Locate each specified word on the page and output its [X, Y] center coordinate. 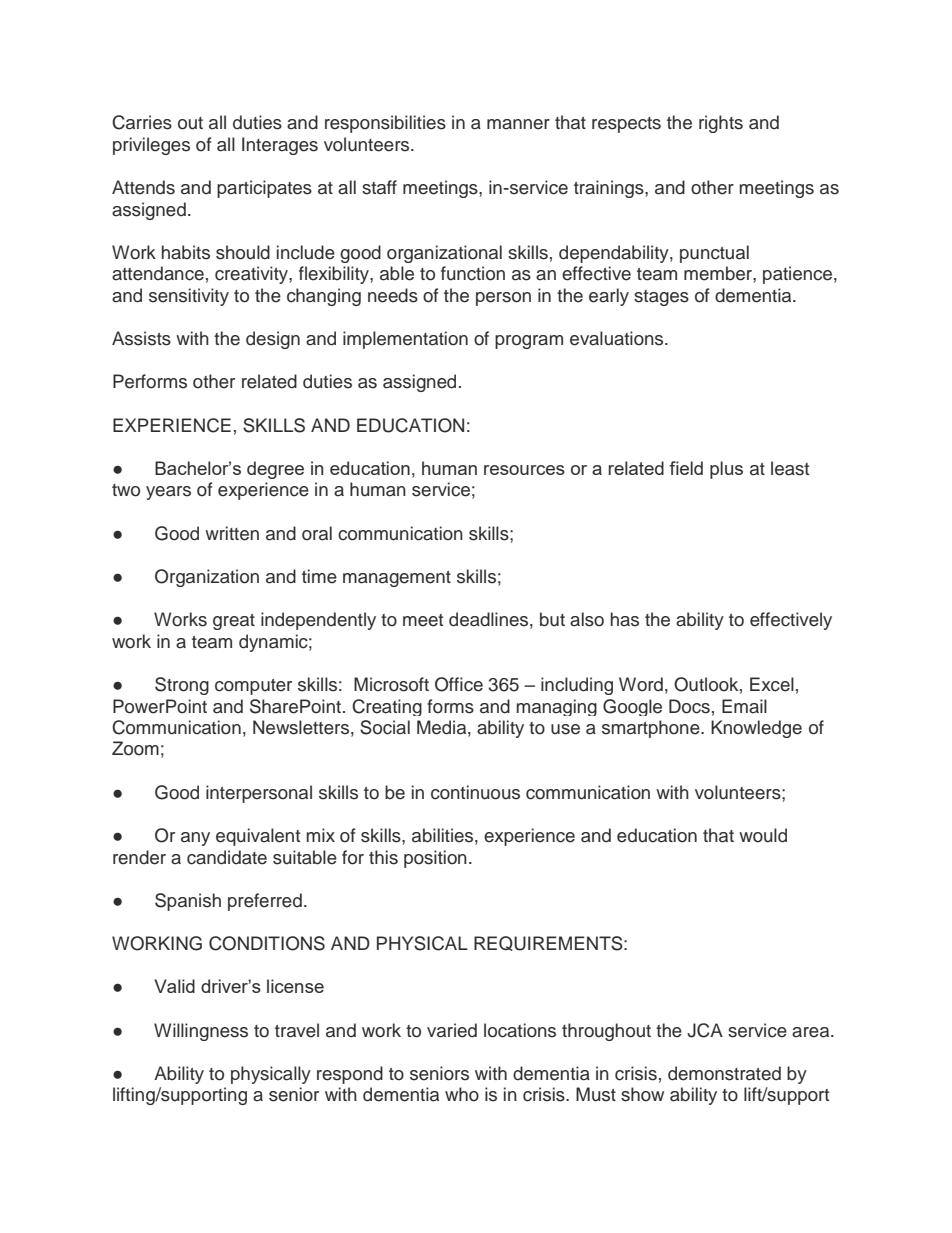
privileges [151, 146]
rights [721, 124]
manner [518, 124]
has [625, 619]
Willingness [201, 1032]
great [234, 622]
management [397, 579]
